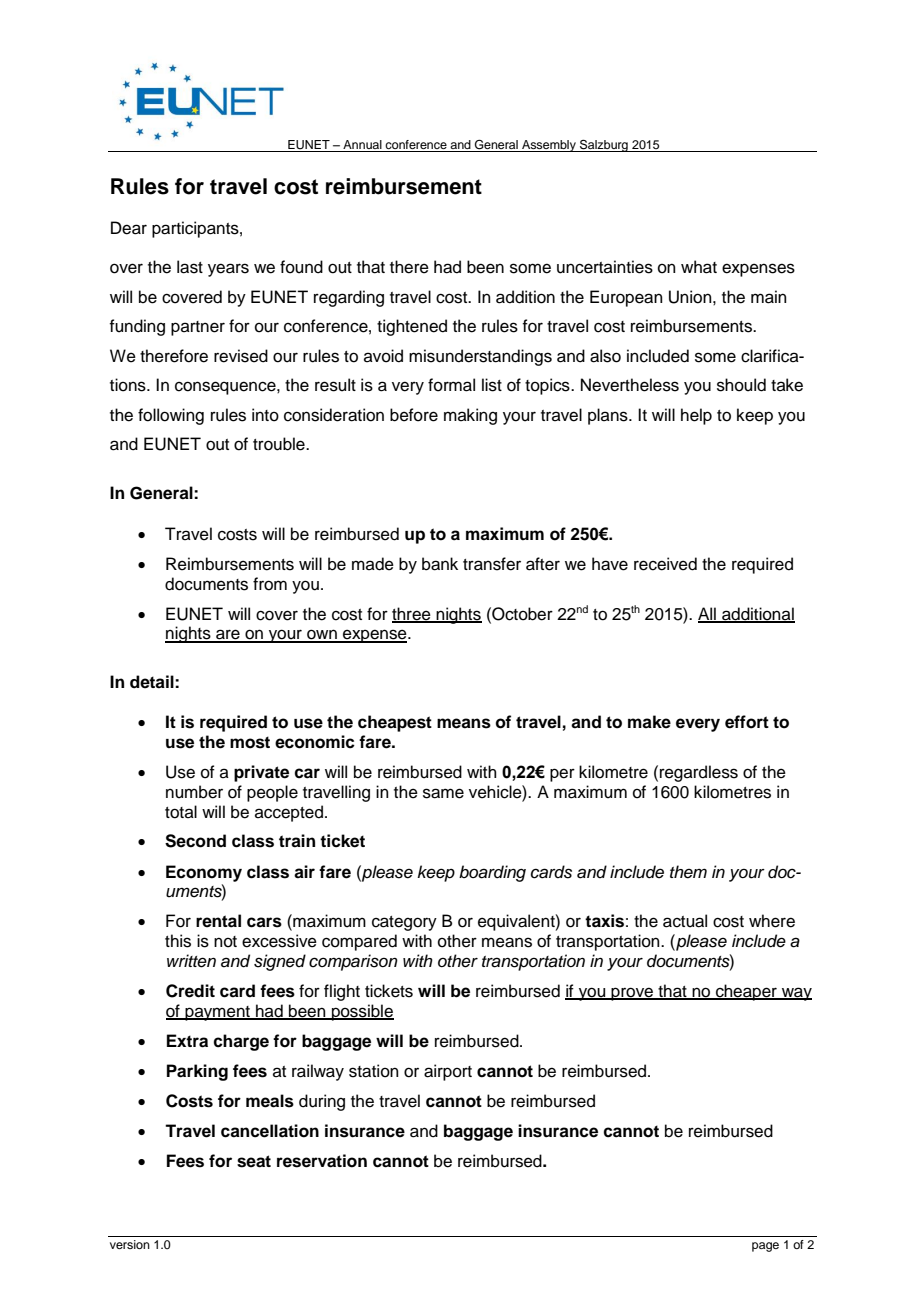  Describe the element at coordinates (665, 564) in the document. I see `received` at that location.
